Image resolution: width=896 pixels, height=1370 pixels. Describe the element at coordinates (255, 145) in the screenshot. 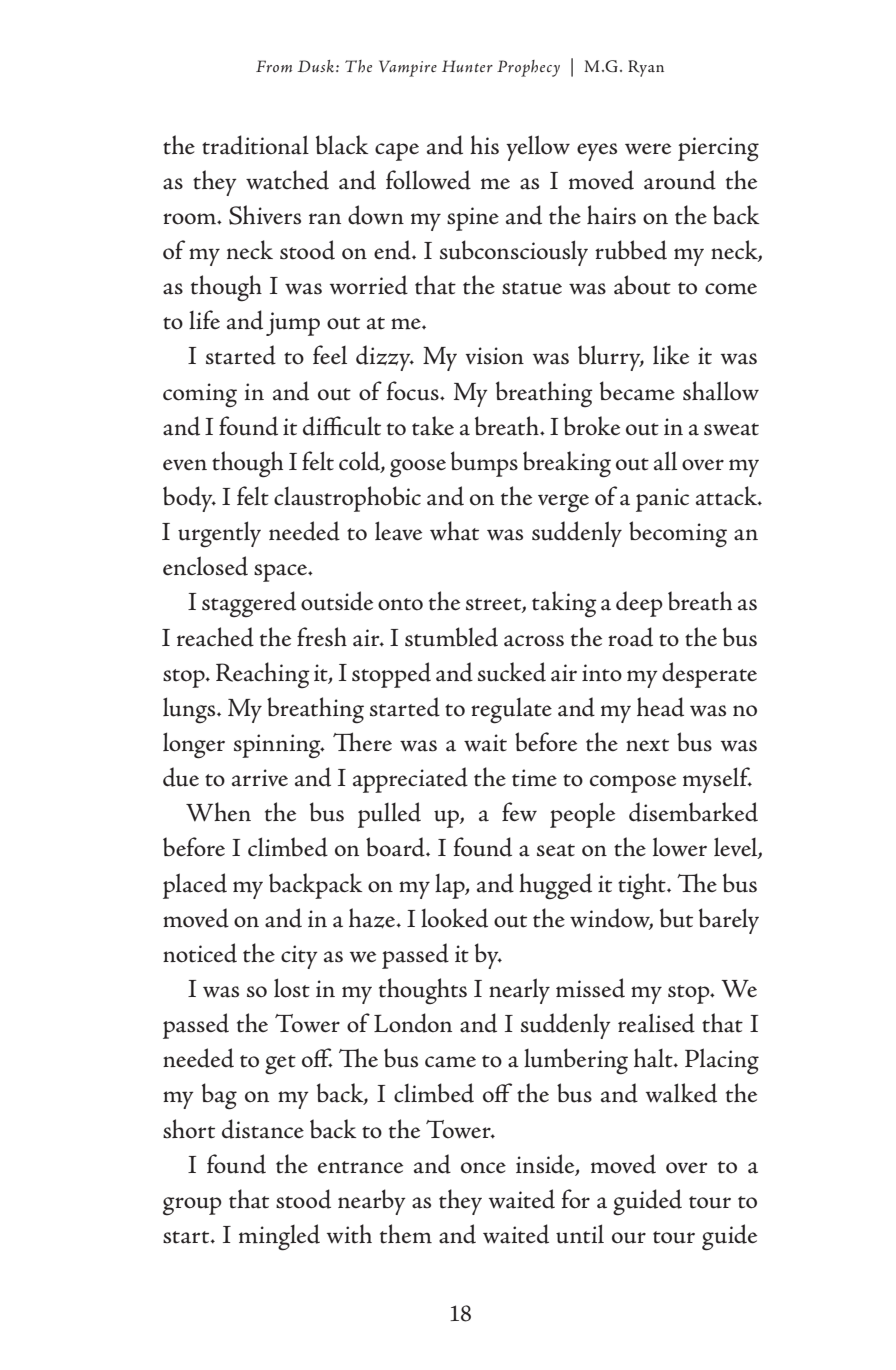

I see `traditional` at that location.
